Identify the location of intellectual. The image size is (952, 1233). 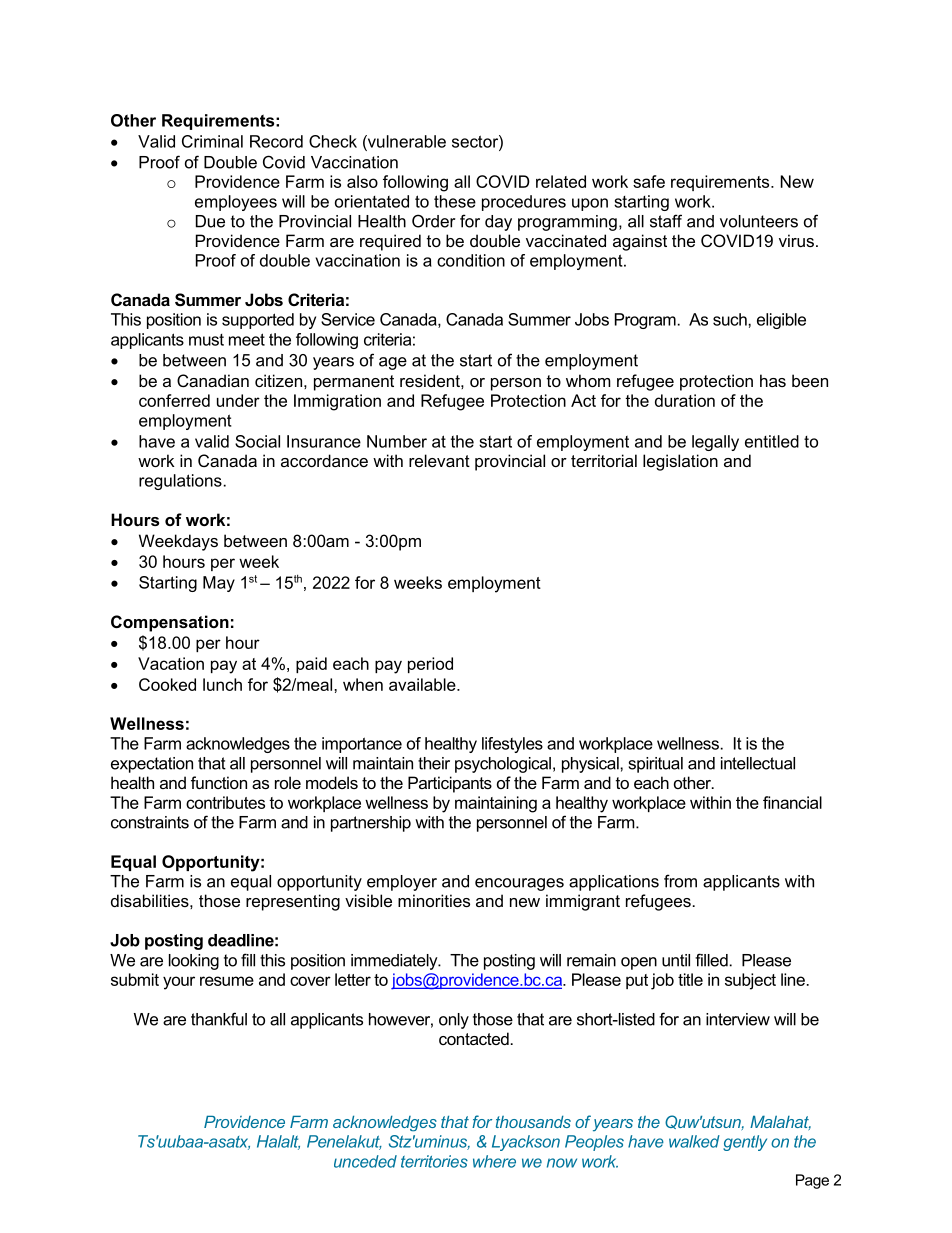
(758, 763).
